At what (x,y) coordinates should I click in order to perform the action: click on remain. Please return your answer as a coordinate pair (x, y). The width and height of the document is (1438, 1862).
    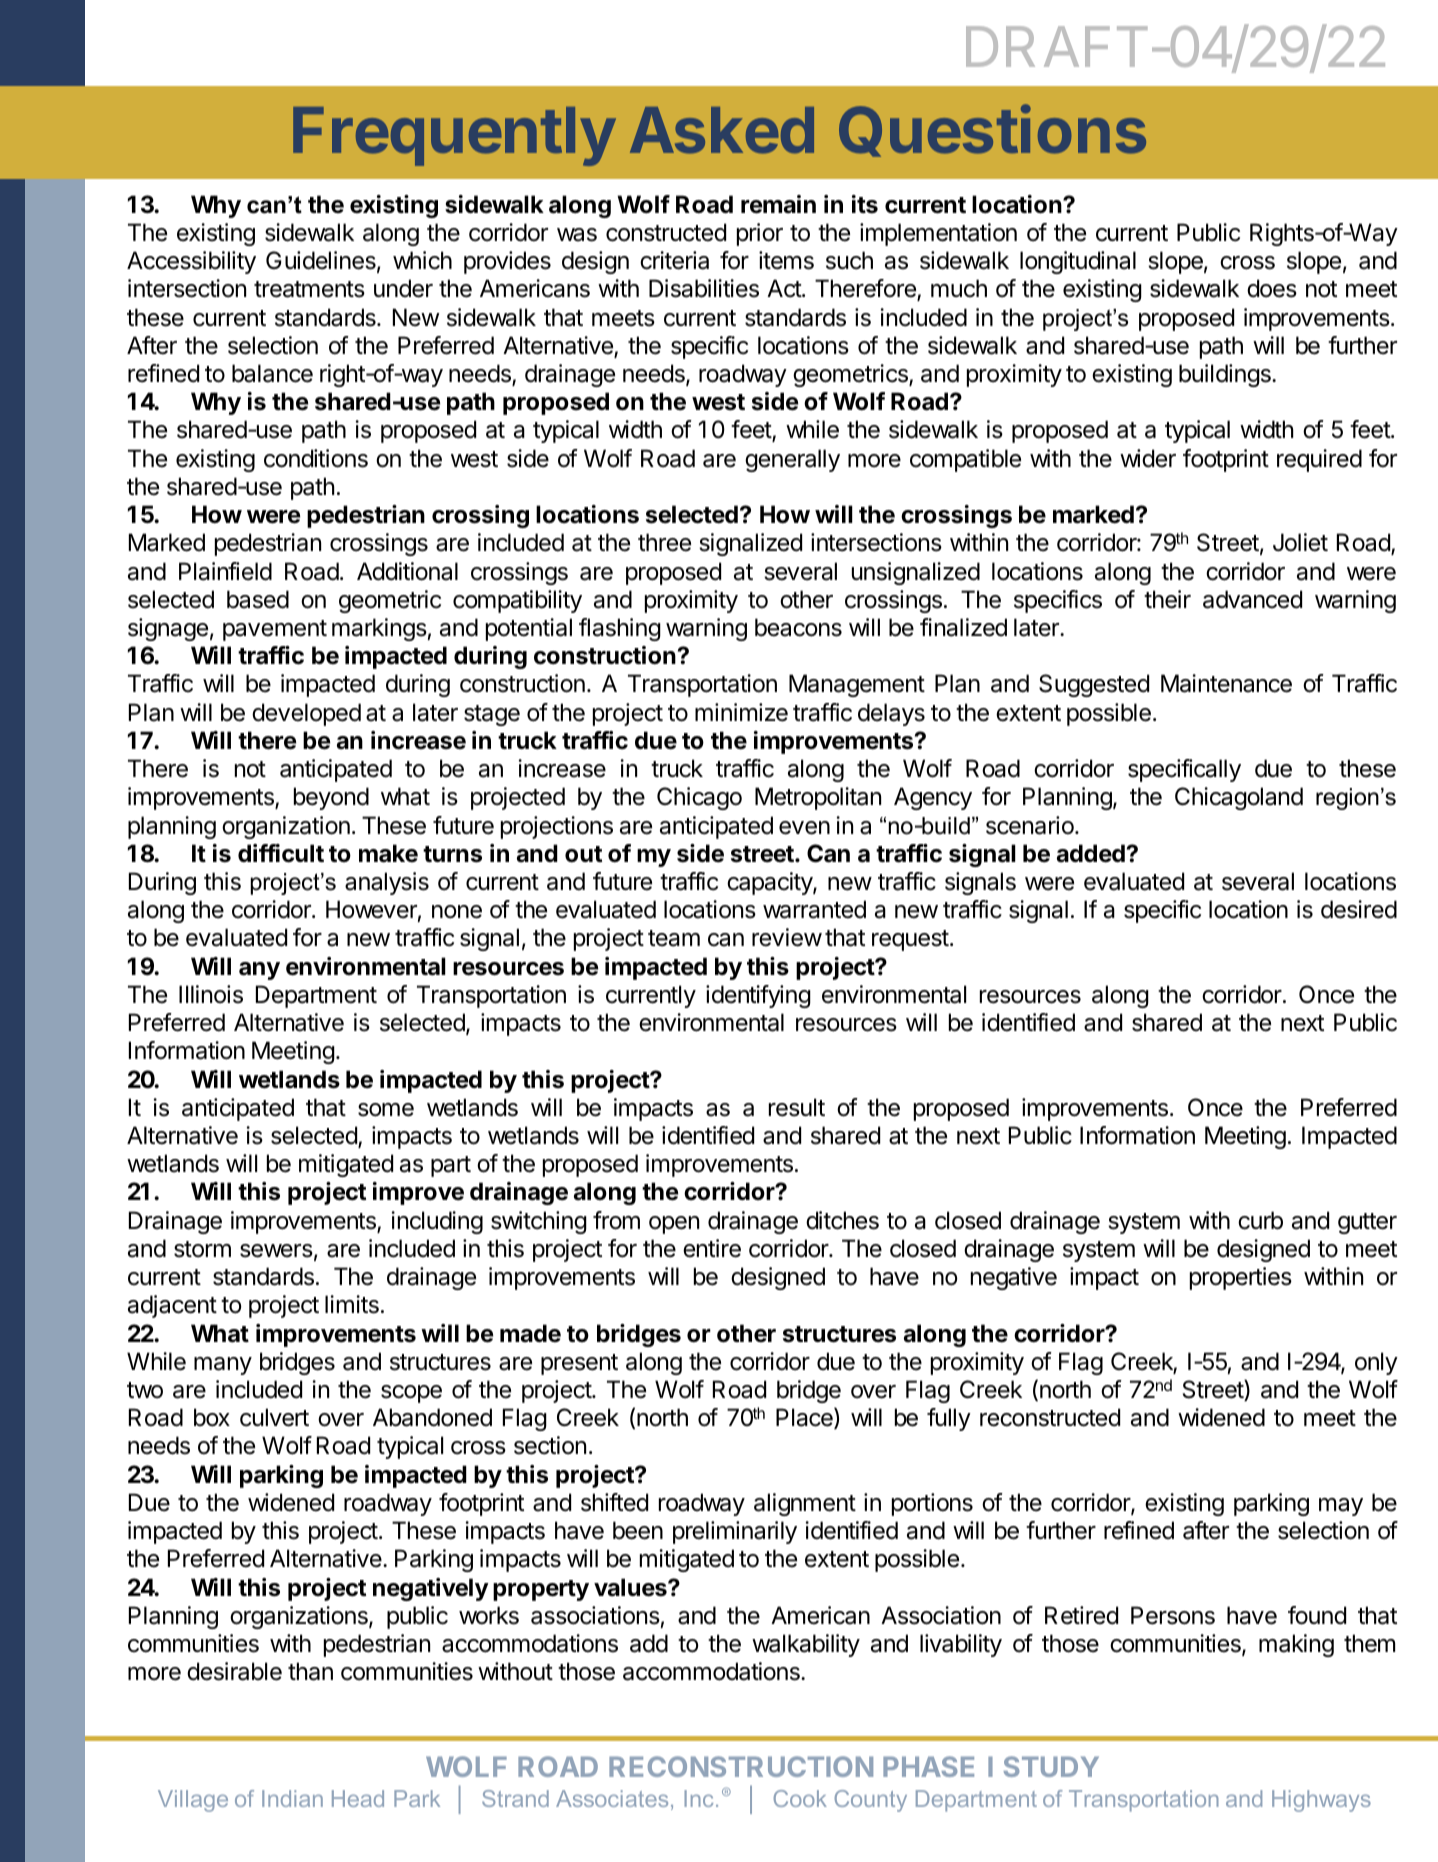
    Looking at the image, I should click on (778, 204).
